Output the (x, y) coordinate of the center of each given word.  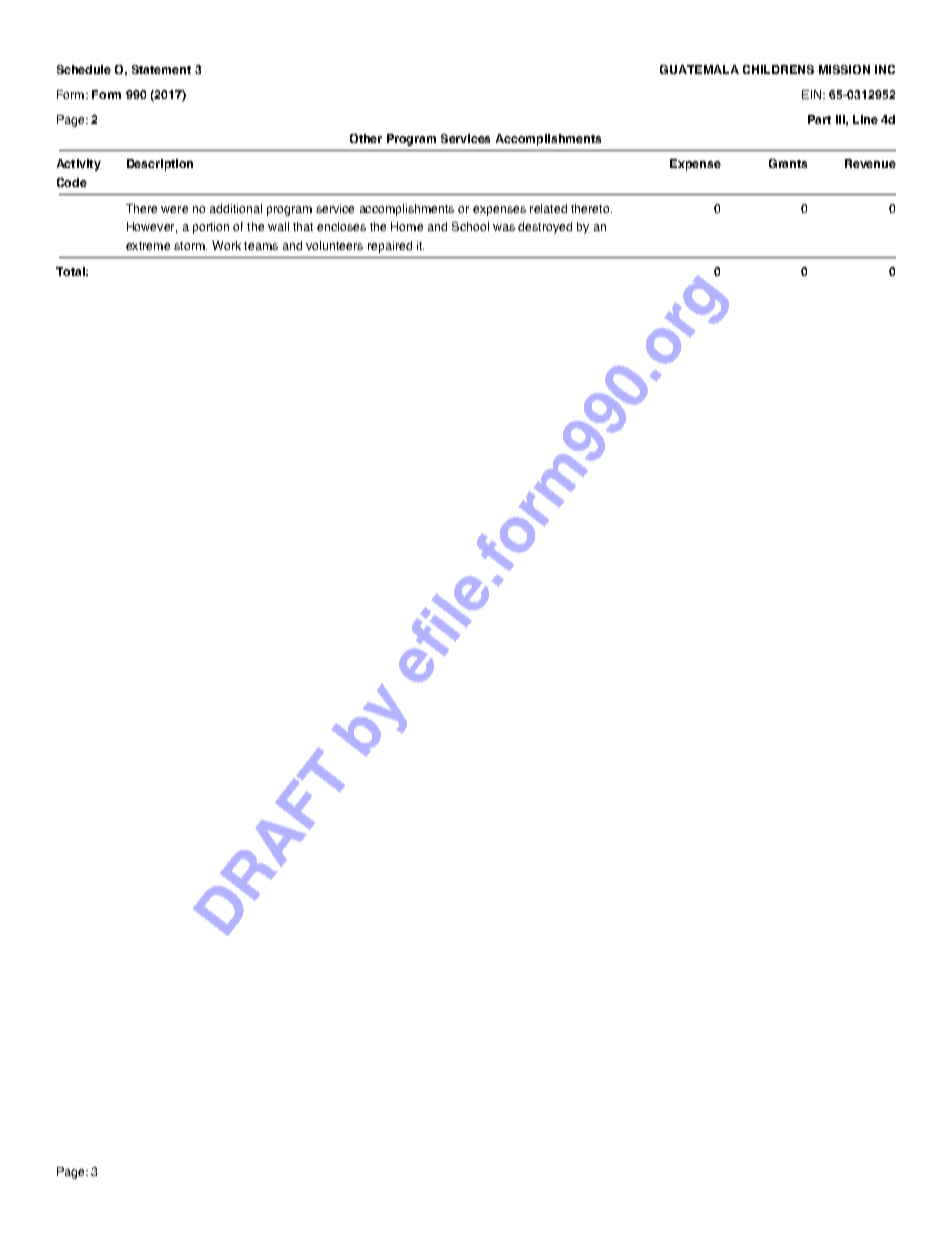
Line (865, 119)
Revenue (870, 163)
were (174, 209)
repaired (390, 247)
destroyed (545, 228)
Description (160, 165)
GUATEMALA (699, 69)
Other (366, 138)
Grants (788, 163)
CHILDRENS (778, 69)
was (504, 227)
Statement (161, 69)
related (548, 208)
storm (190, 246)
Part (819, 119)
